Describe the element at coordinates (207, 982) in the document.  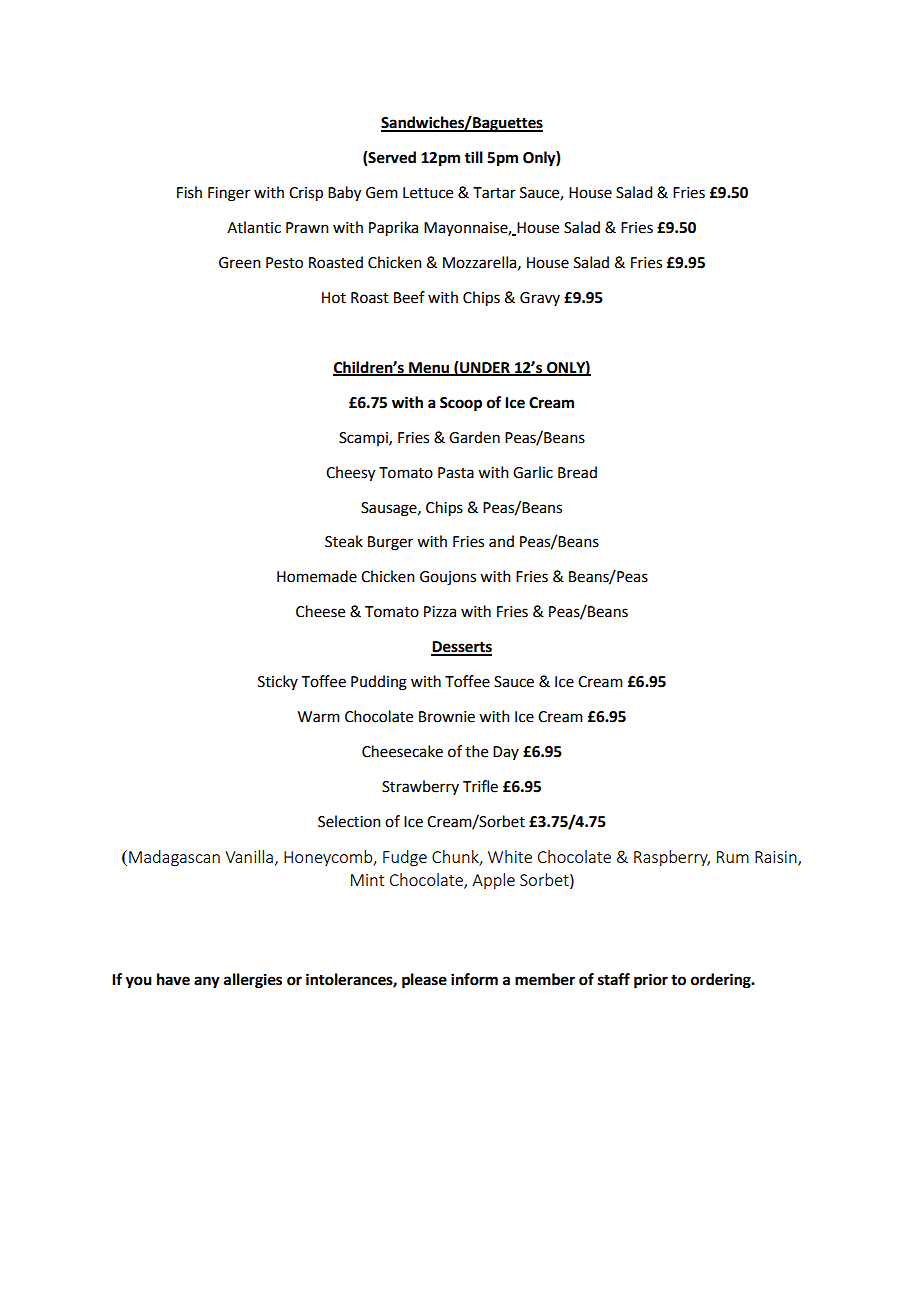
I see `any` at that location.
